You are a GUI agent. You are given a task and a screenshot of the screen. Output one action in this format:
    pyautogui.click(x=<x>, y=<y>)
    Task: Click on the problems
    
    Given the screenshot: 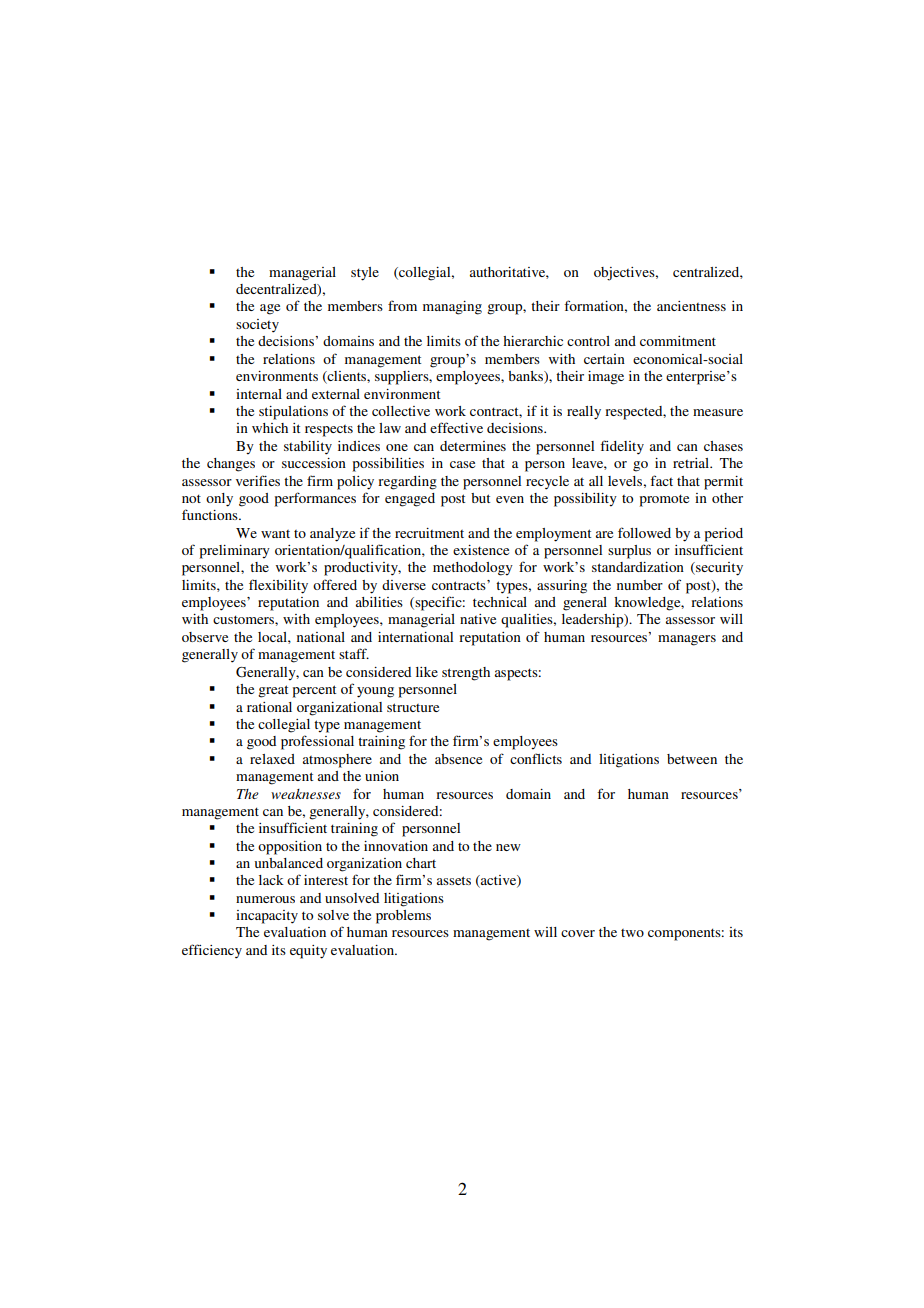 What is the action you would take?
    pyautogui.click(x=403, y=917)
